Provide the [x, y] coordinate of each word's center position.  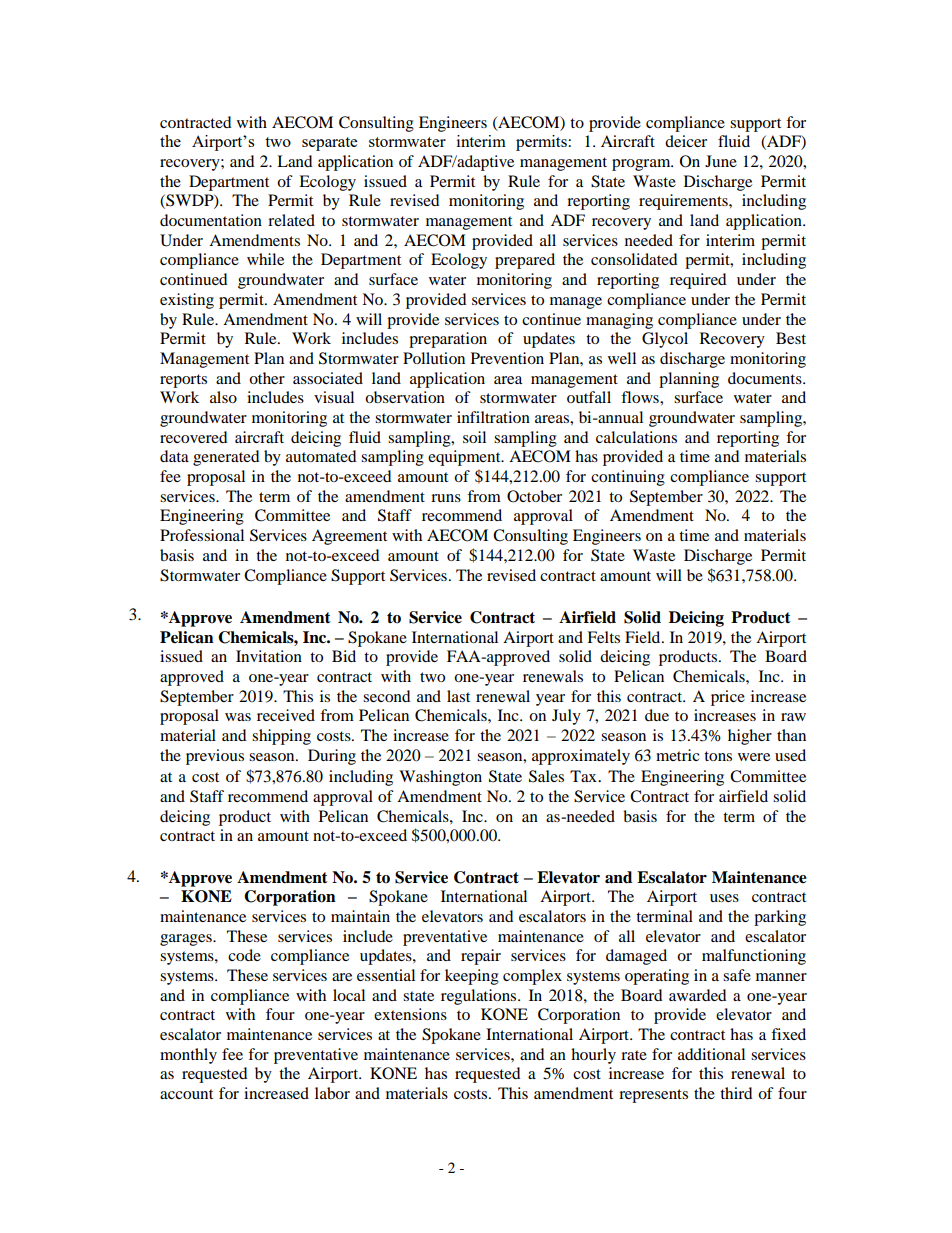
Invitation [269, 656]
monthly [188, 1056]
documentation [211, 220]
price [728, 698]
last [458, 696]
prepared [525, 261]
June [721, 161]
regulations [480, 997]
